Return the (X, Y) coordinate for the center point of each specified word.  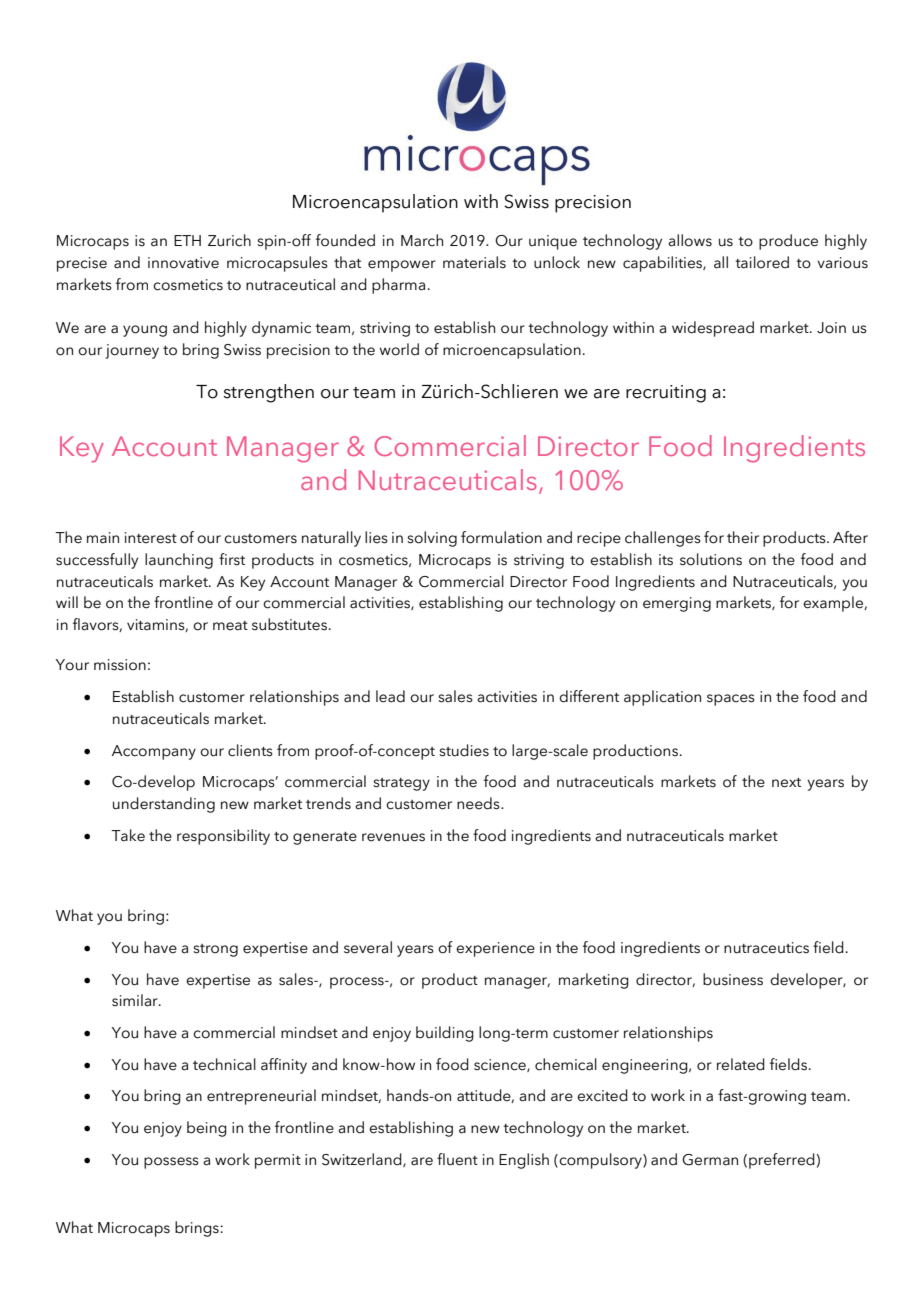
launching (179, 561)
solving (432, 539)
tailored (762, 262)
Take (128, 835)
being (207, 1129)
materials (474, 262)
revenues (393, 837)
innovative (183, 263)
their (743, 537)
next (786, 783)
